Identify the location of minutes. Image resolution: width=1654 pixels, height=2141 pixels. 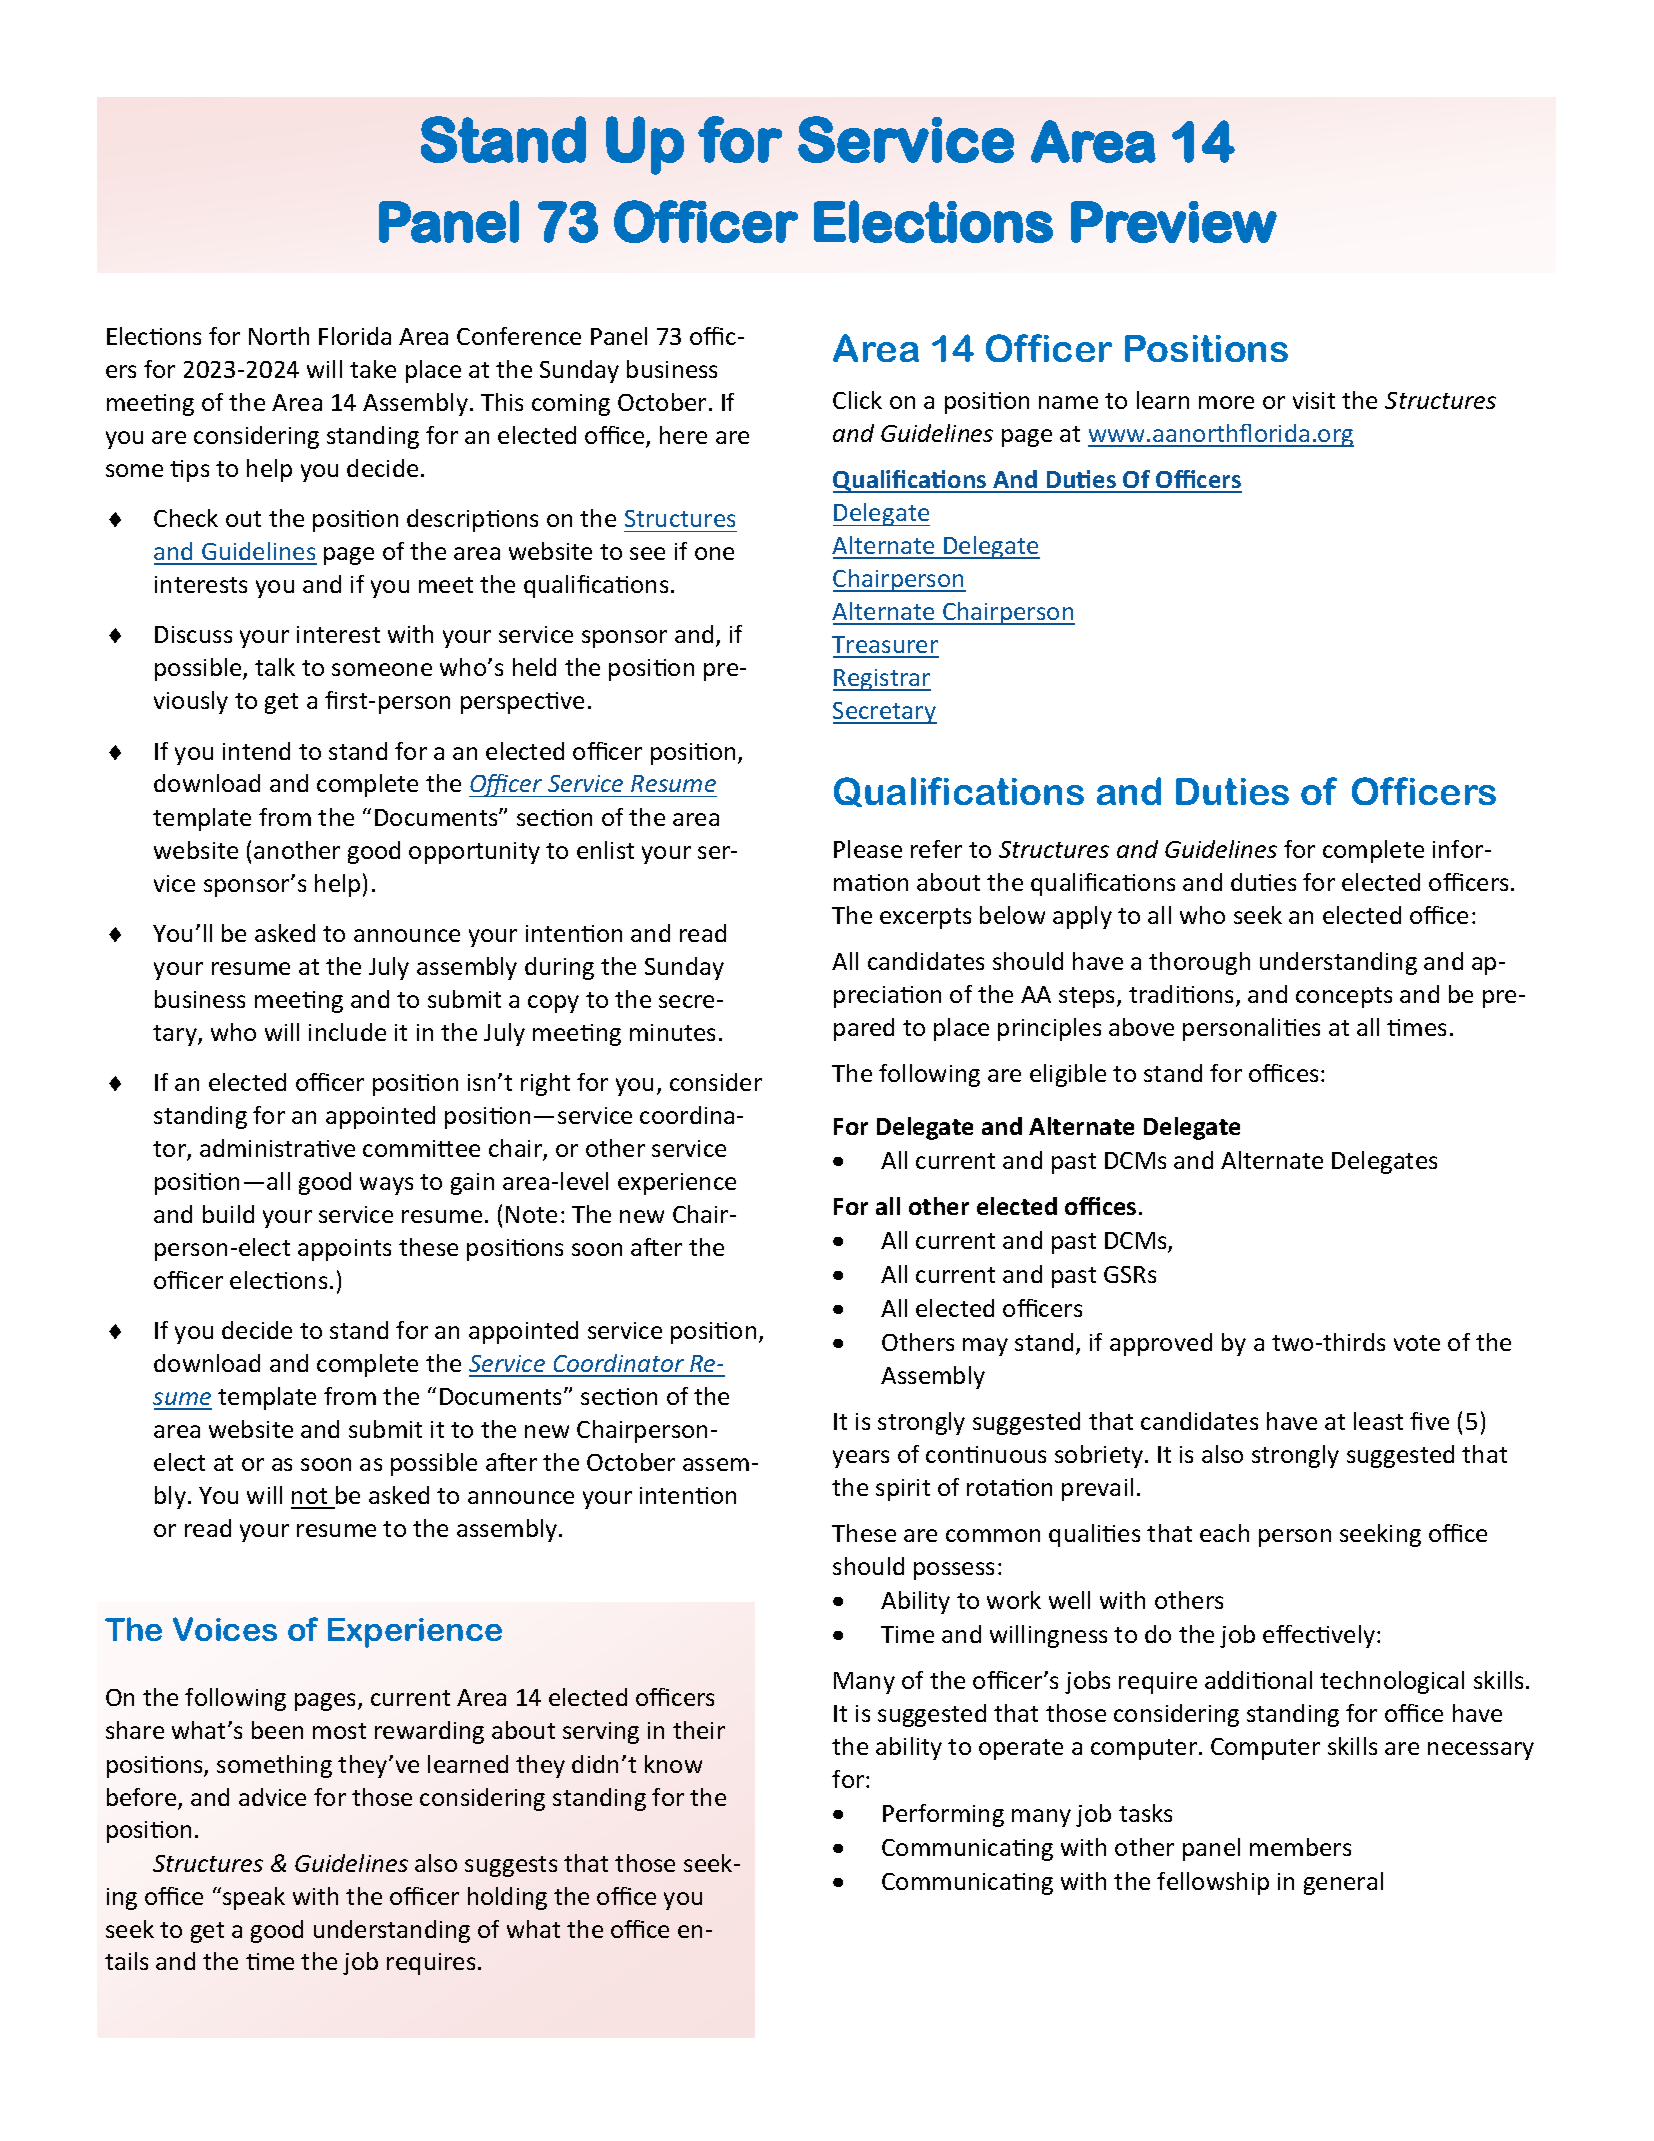
(672, 1032).
